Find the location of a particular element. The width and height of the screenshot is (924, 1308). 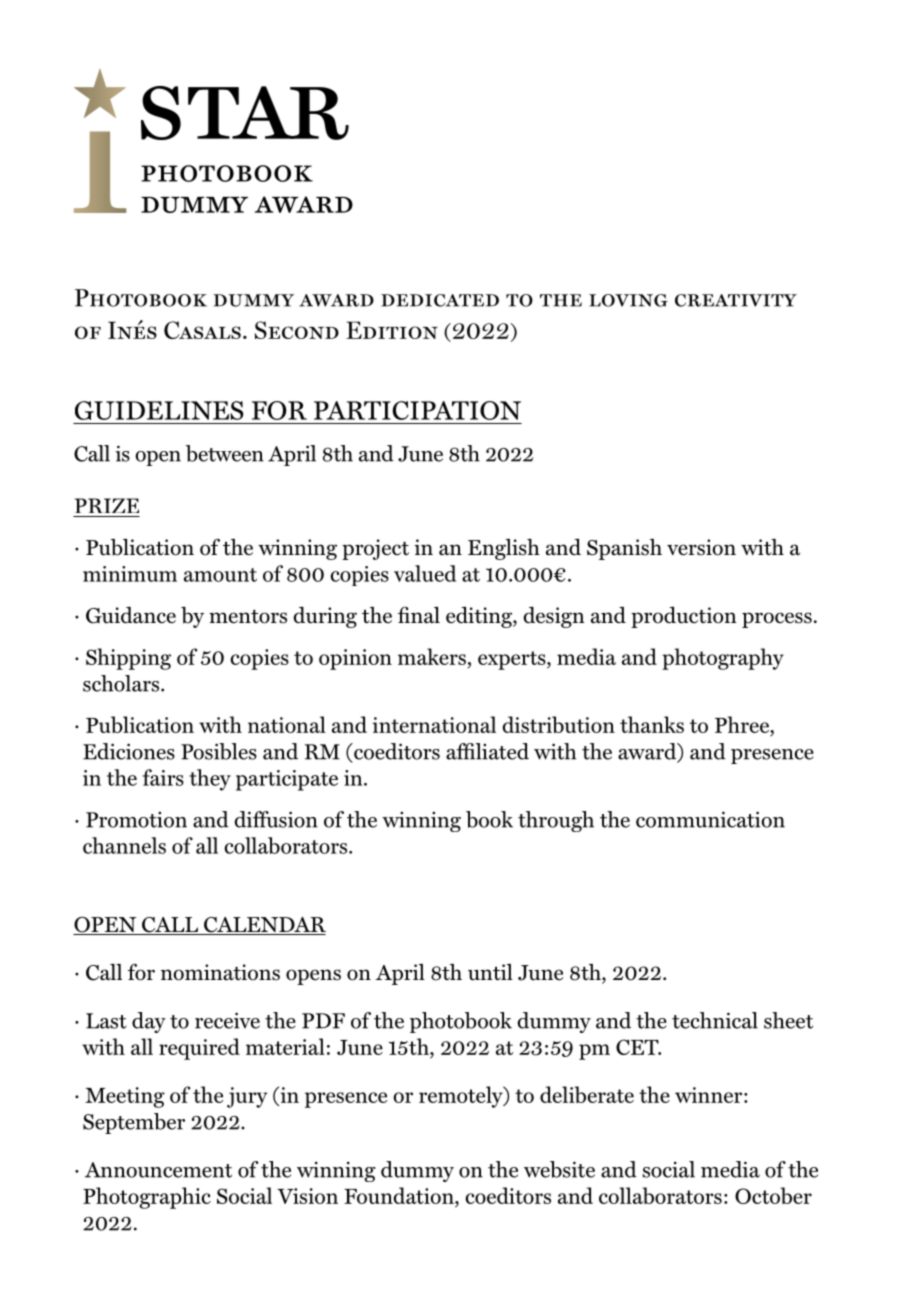

dedicated is located at coordinates (440, 300).
